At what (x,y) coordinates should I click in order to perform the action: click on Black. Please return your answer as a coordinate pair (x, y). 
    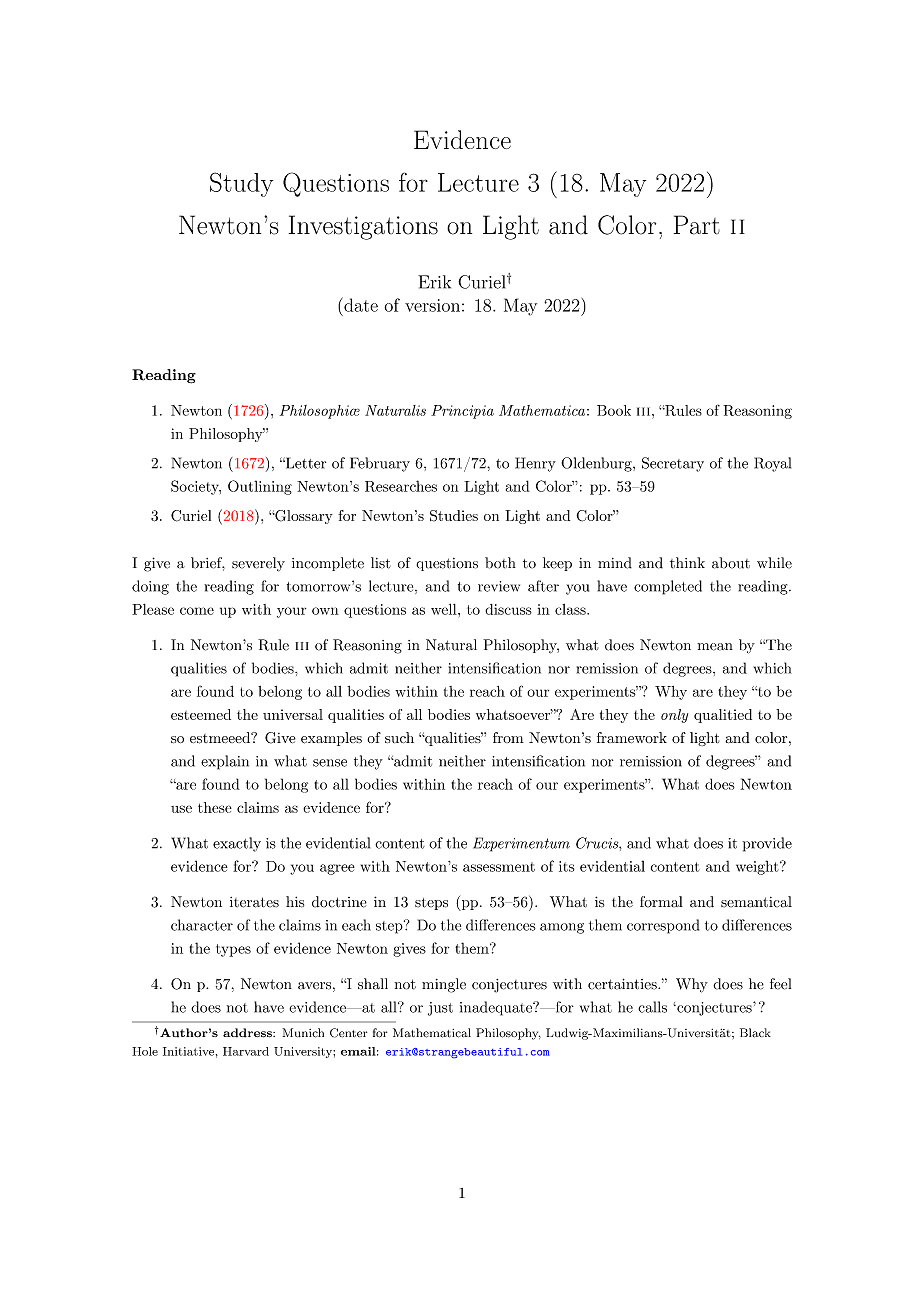
    Looking at the image, I should click on (755, 1033).
